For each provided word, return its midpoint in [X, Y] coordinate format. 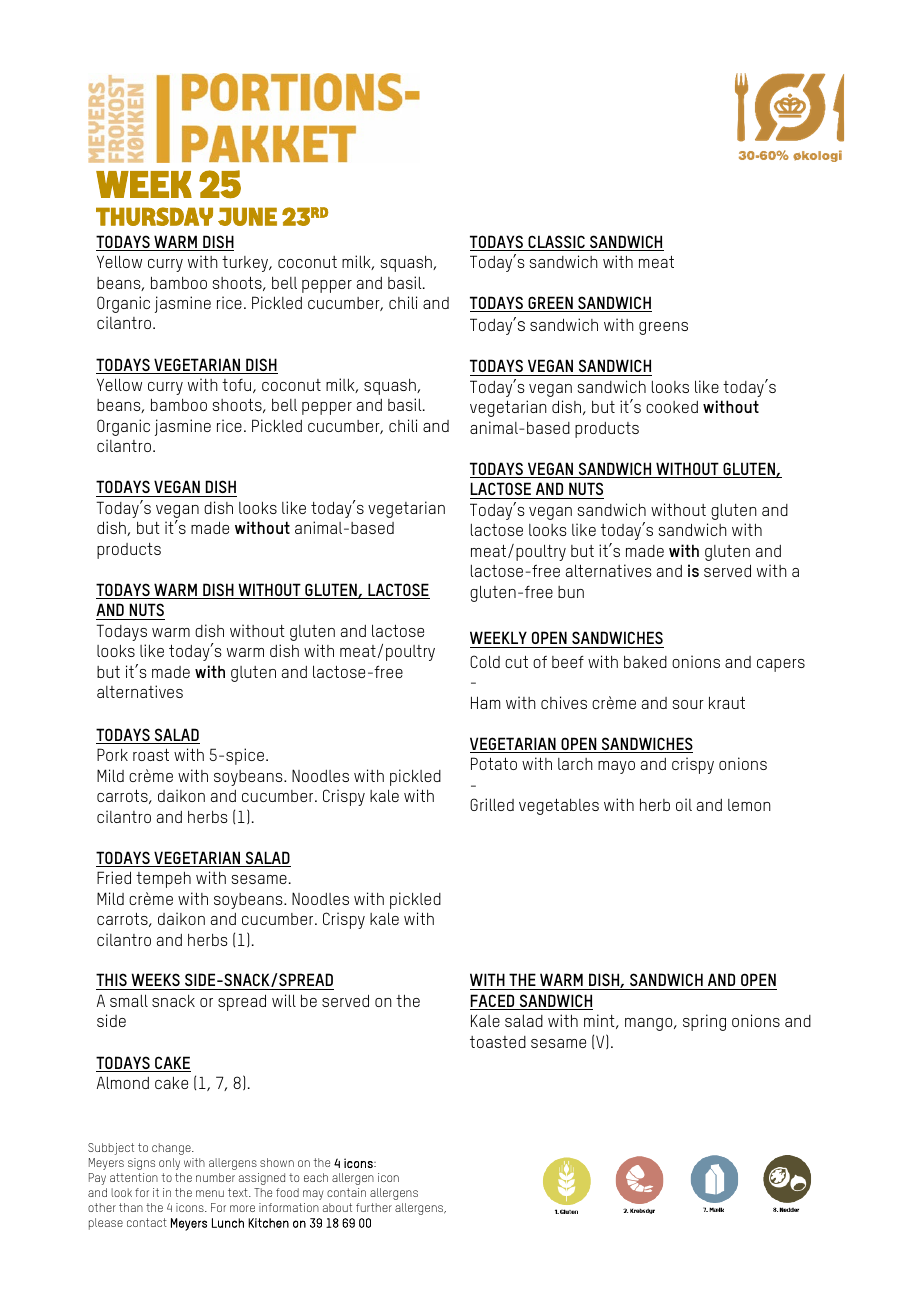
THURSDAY [154, 216]
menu [210, 1193]
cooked [672, 407]
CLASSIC [556, 243]
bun [571, 592]
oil [684, 804]
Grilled [492, 804]
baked [645, 662]
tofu [238, 386]
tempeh [163, 880]
